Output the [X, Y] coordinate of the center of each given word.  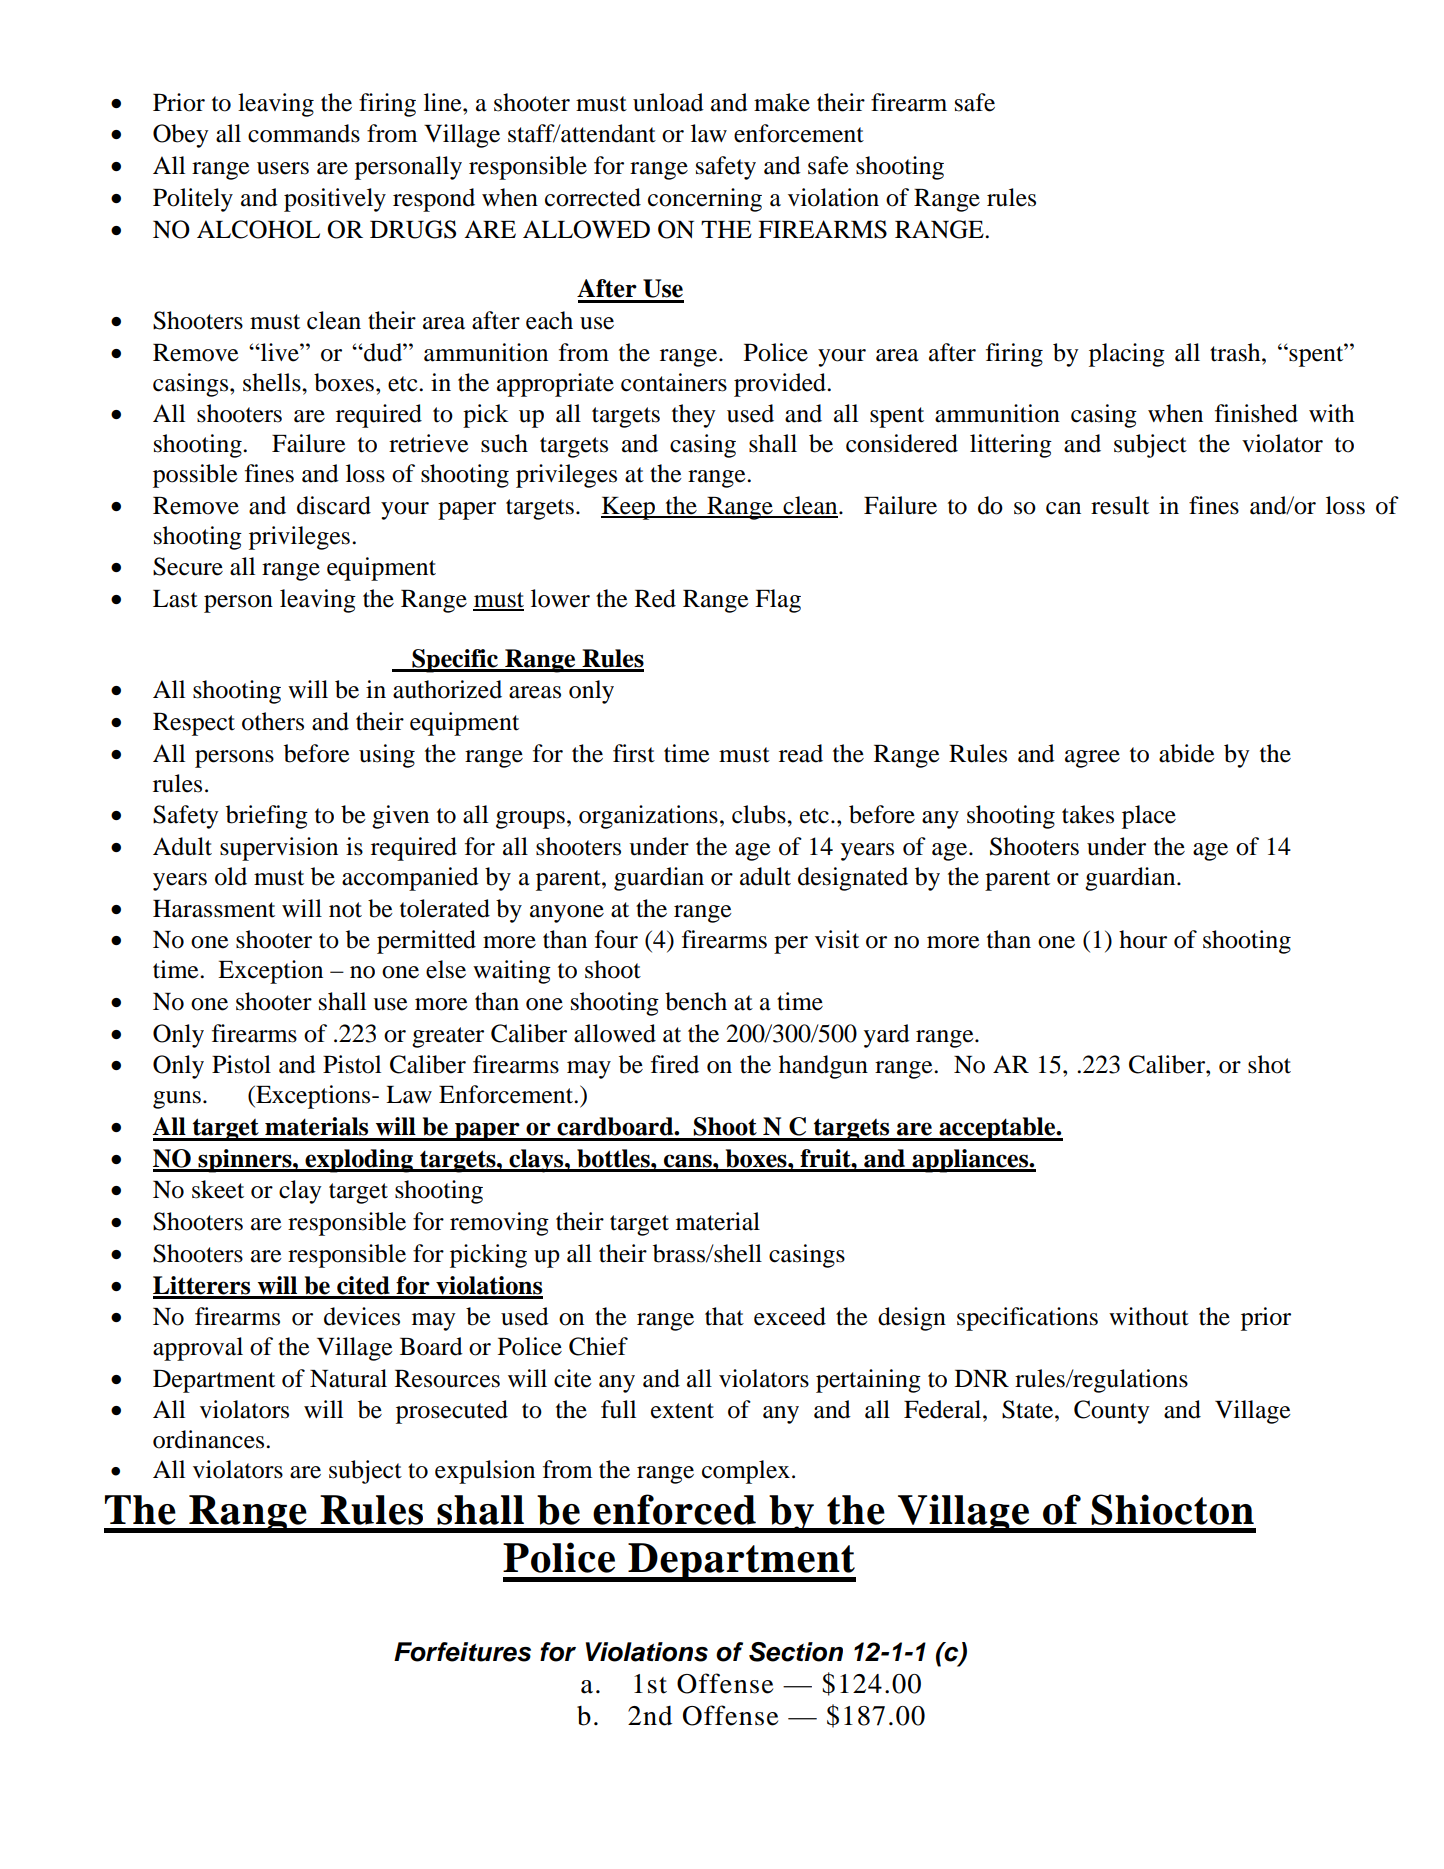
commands [304, 133]
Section [796, 1652]
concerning [705, 200]
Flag [778, 601]
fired [675, 1064]
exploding [359, 1161]
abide [1187, 753]
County [1112, 1412]
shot [1269, 1064]
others [273, 721]
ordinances [210, 1439]
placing [1127, 355]
